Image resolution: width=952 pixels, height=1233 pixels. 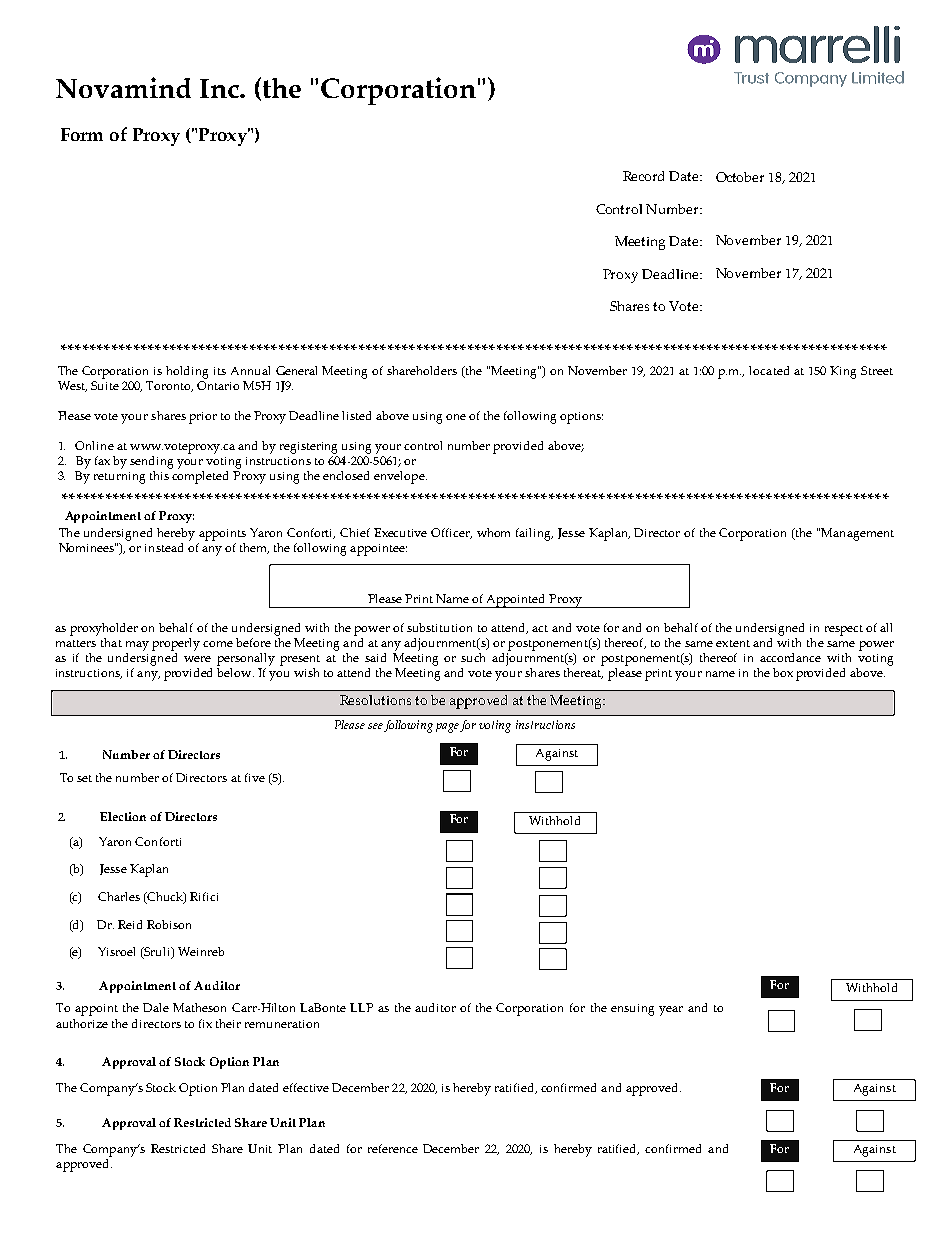 What do you see at coordinates (769, 370) in the page?
I see `located` at bounding box center [769, 370].
